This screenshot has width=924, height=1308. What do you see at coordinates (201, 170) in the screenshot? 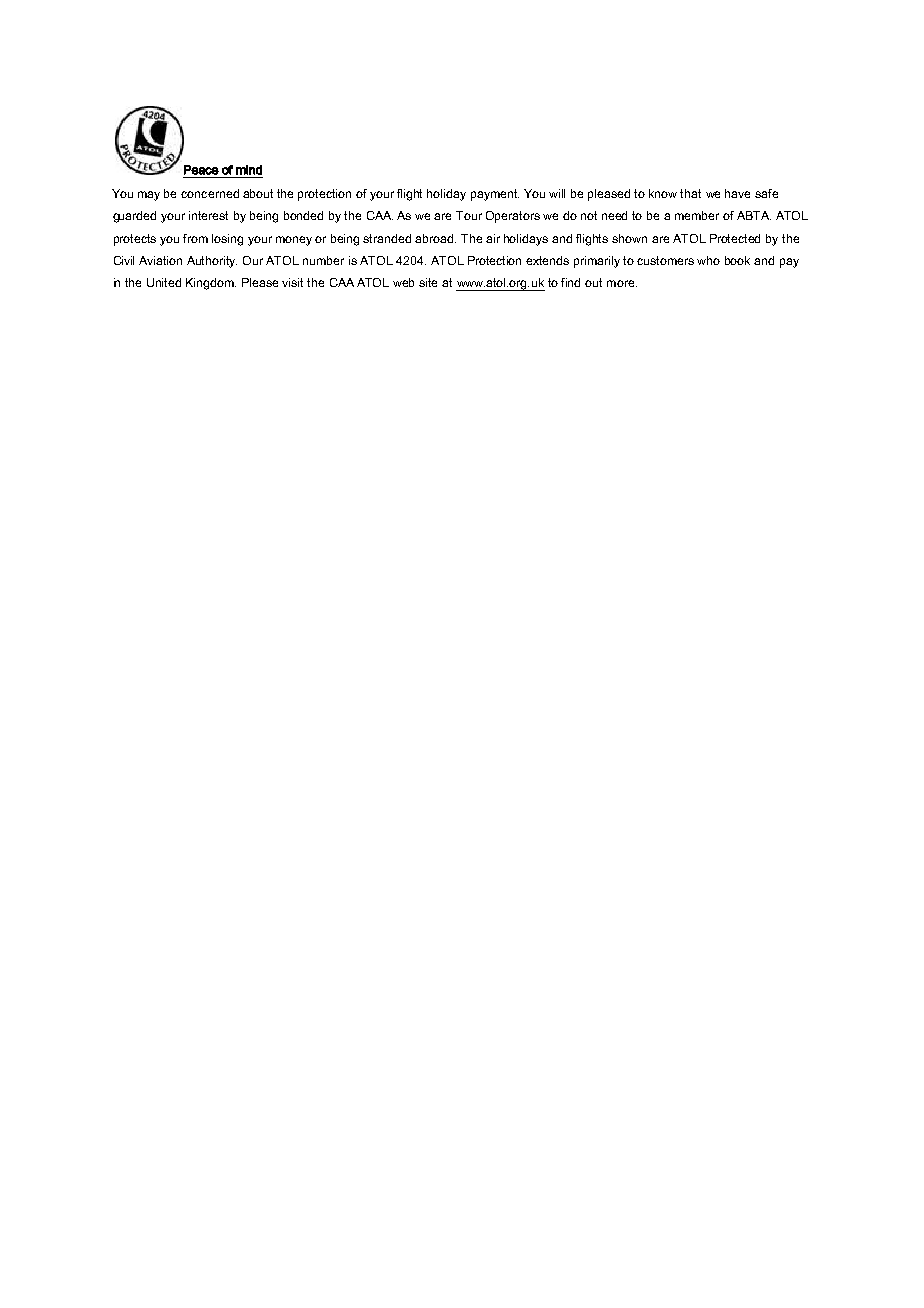
I see `Peace` at bounding box center [201, 170].
